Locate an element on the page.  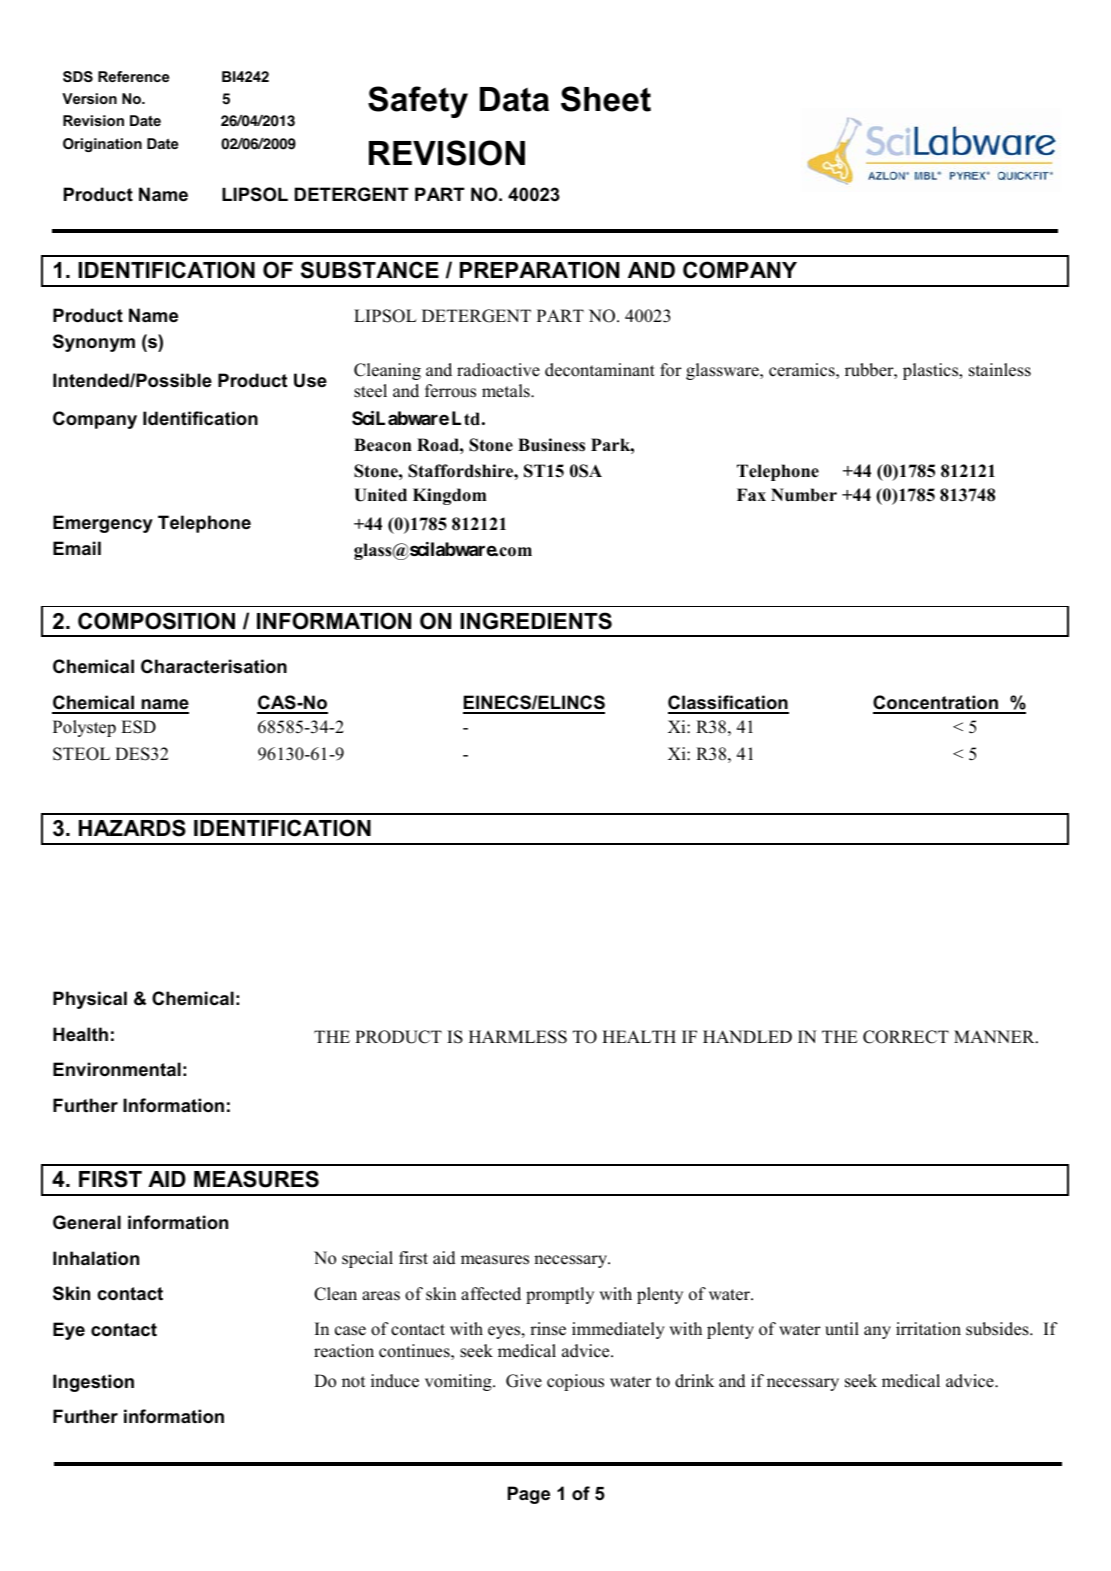
Emergency is located at coordinates (103, 524).
